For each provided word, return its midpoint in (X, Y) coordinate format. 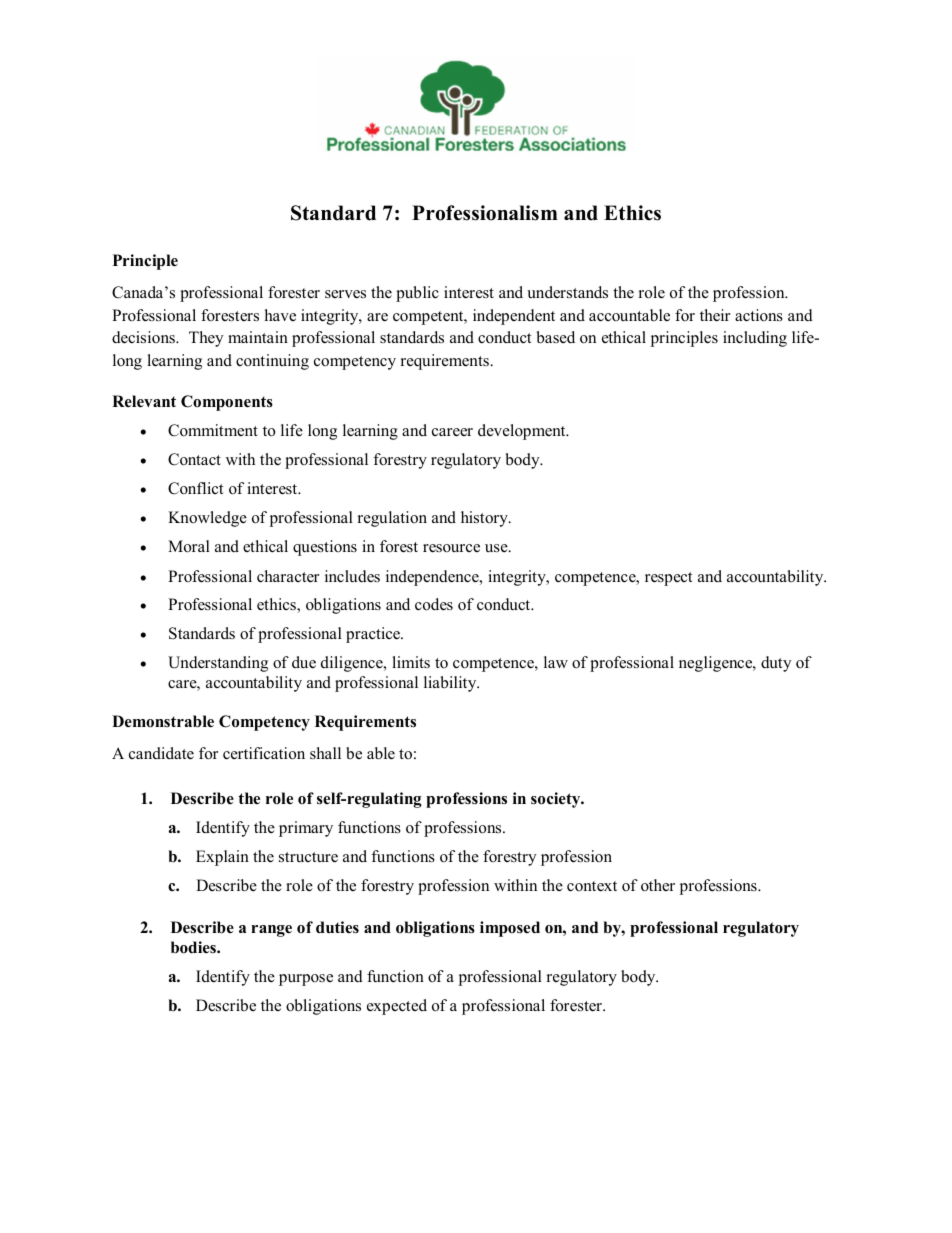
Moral (189, 546)
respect (668, 579)
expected (397, 1007)
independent (514, 317)
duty (776, 664)
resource (451, 548)
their (715, 315)
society (557, 800)
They (206, 339)
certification (264, 753)
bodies (194, 947)
